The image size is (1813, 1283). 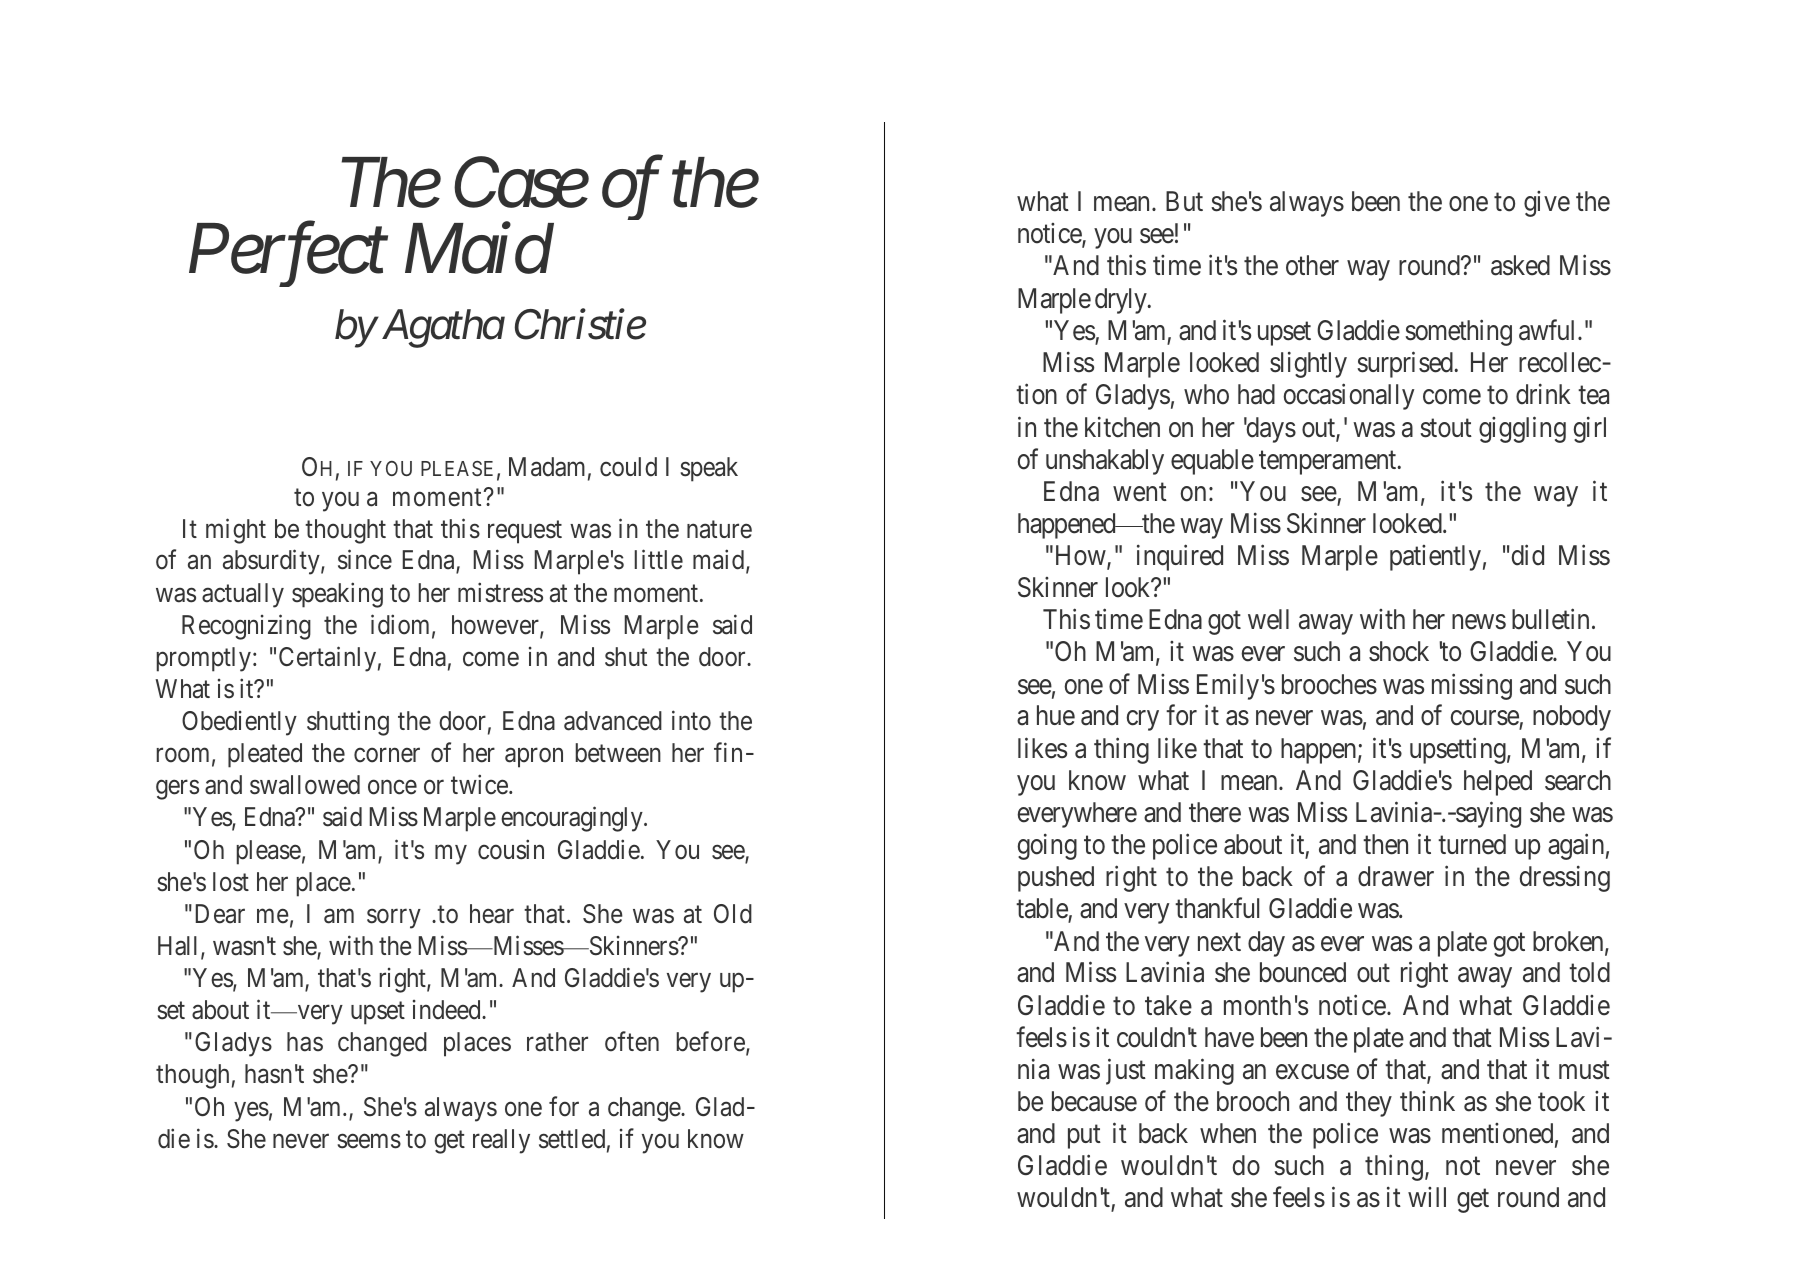 I want to click on seems, so click(x=369, y=1141).
